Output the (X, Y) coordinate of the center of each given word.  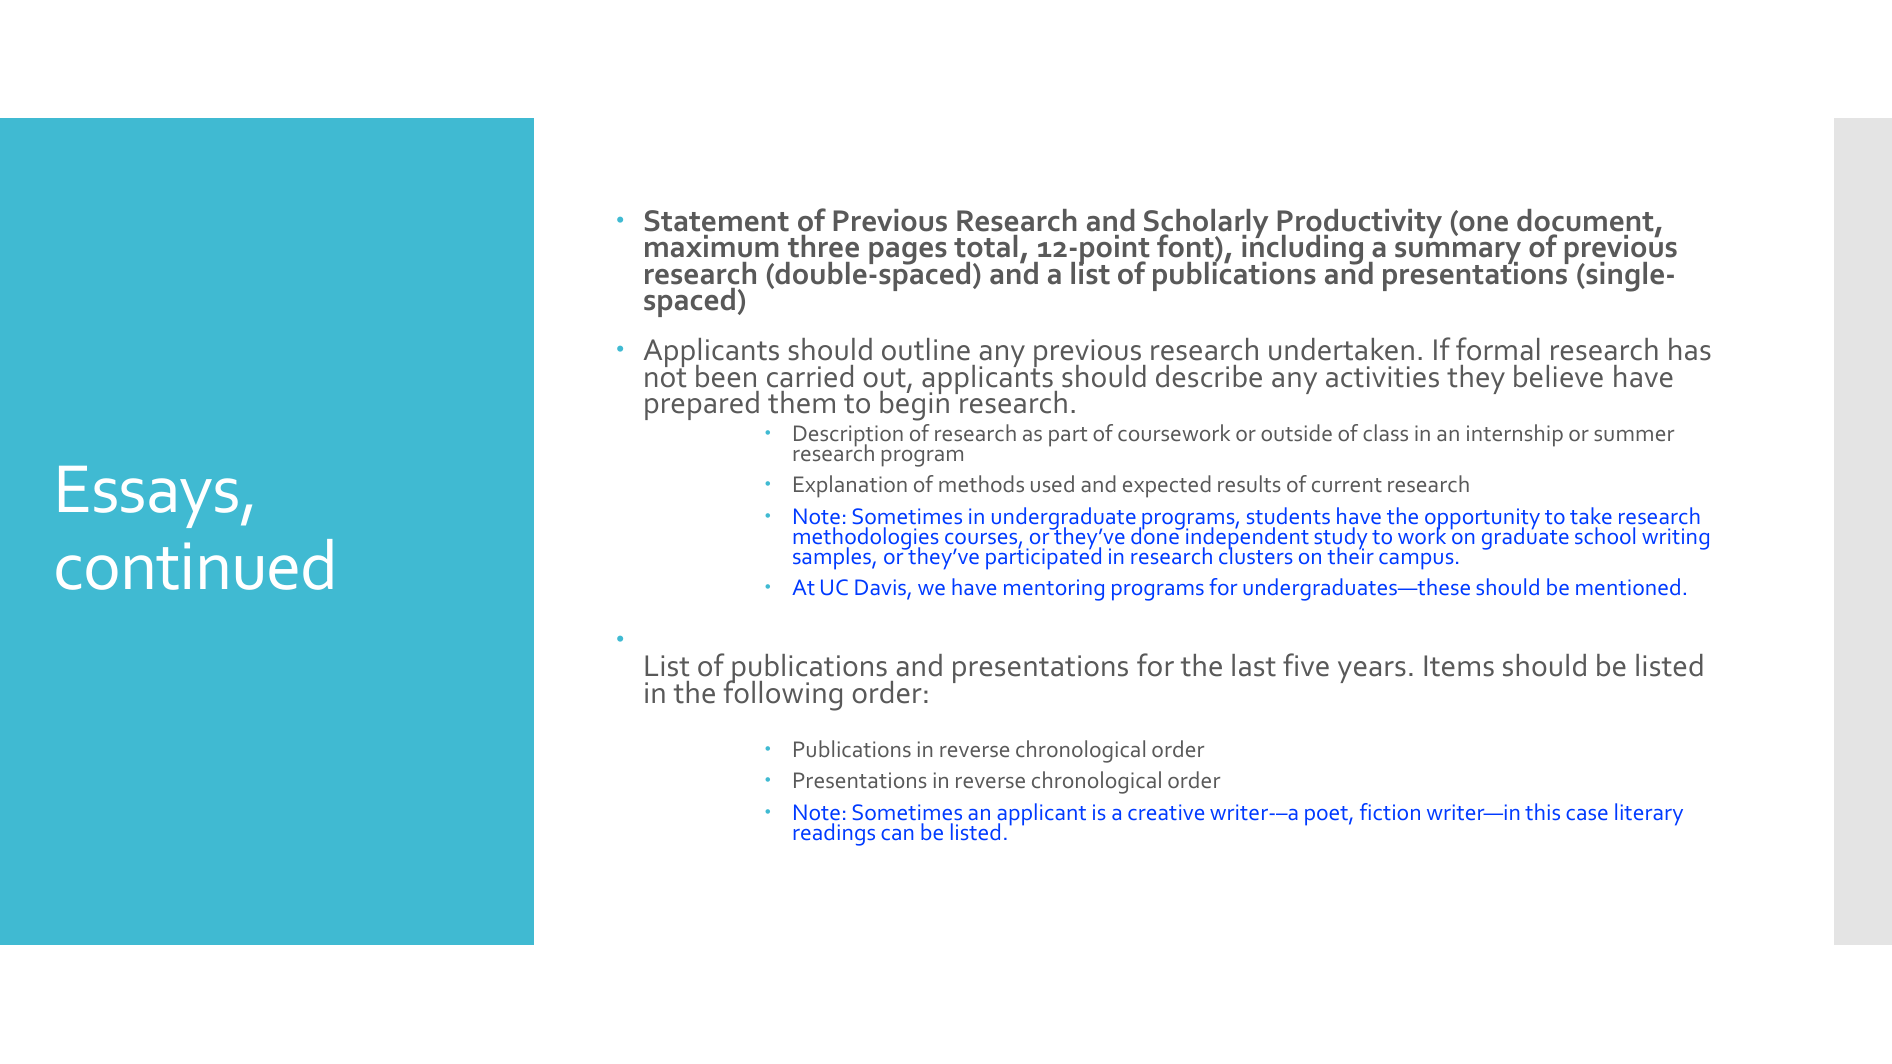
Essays (148, 497)
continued (194, 564)
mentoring (1054, 590)
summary (1458, 254)
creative (1166, 812)
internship (1515, 435)
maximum (712, 246)
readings (834, 834)
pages (908, 253)
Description (848, 437)
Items (1459, 666)
